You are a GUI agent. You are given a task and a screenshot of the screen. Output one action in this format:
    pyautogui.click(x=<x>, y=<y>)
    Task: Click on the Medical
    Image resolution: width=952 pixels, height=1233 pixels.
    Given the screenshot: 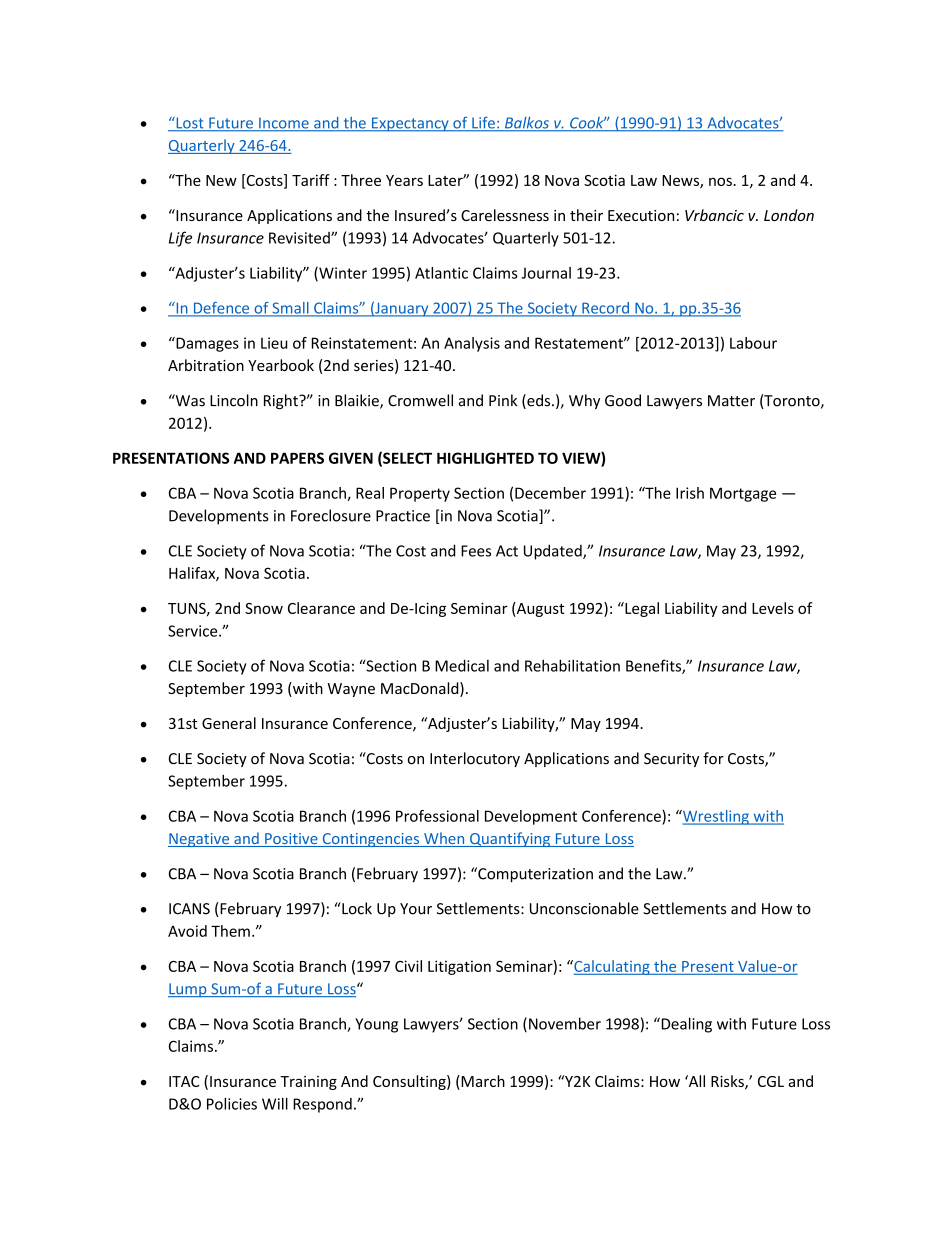 What is the action you would take?
    pyautogui.click(x=462, y=665)
